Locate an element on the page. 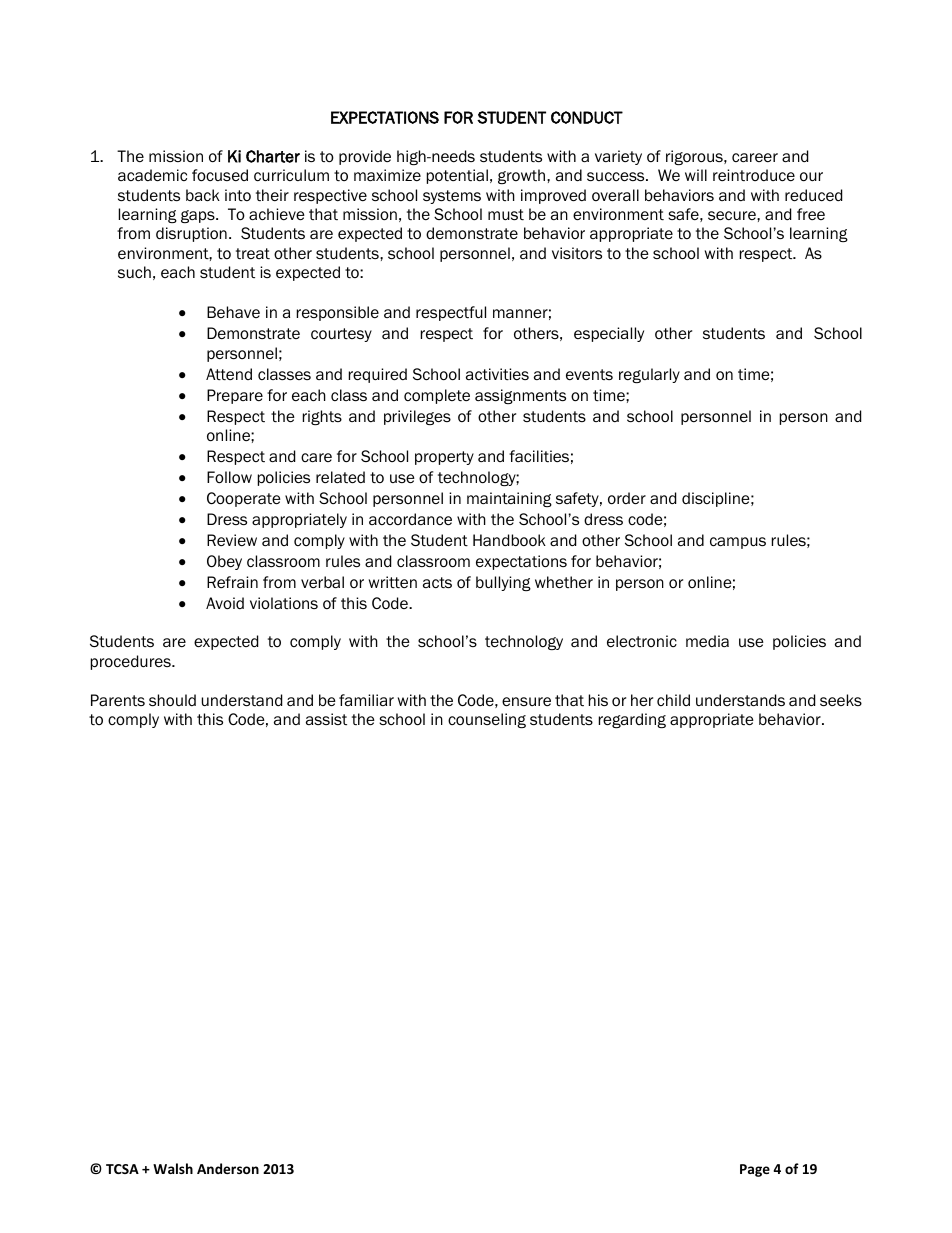  potential is located at coordinates (457, 176).
